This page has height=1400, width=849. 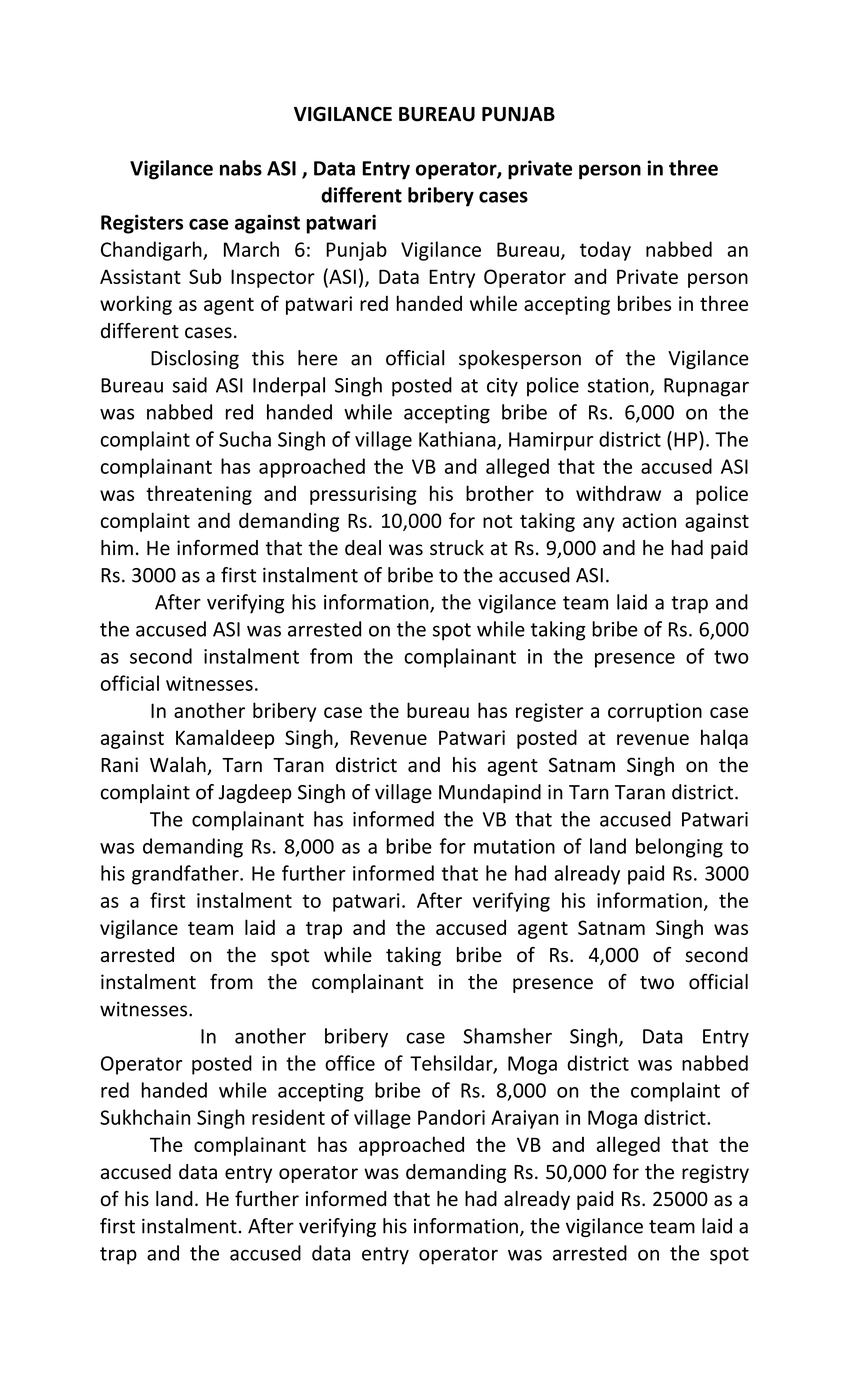 What do you see at coordinates (350, 1063) in the page?
I see `office` at bounding box center [350, 1063].
